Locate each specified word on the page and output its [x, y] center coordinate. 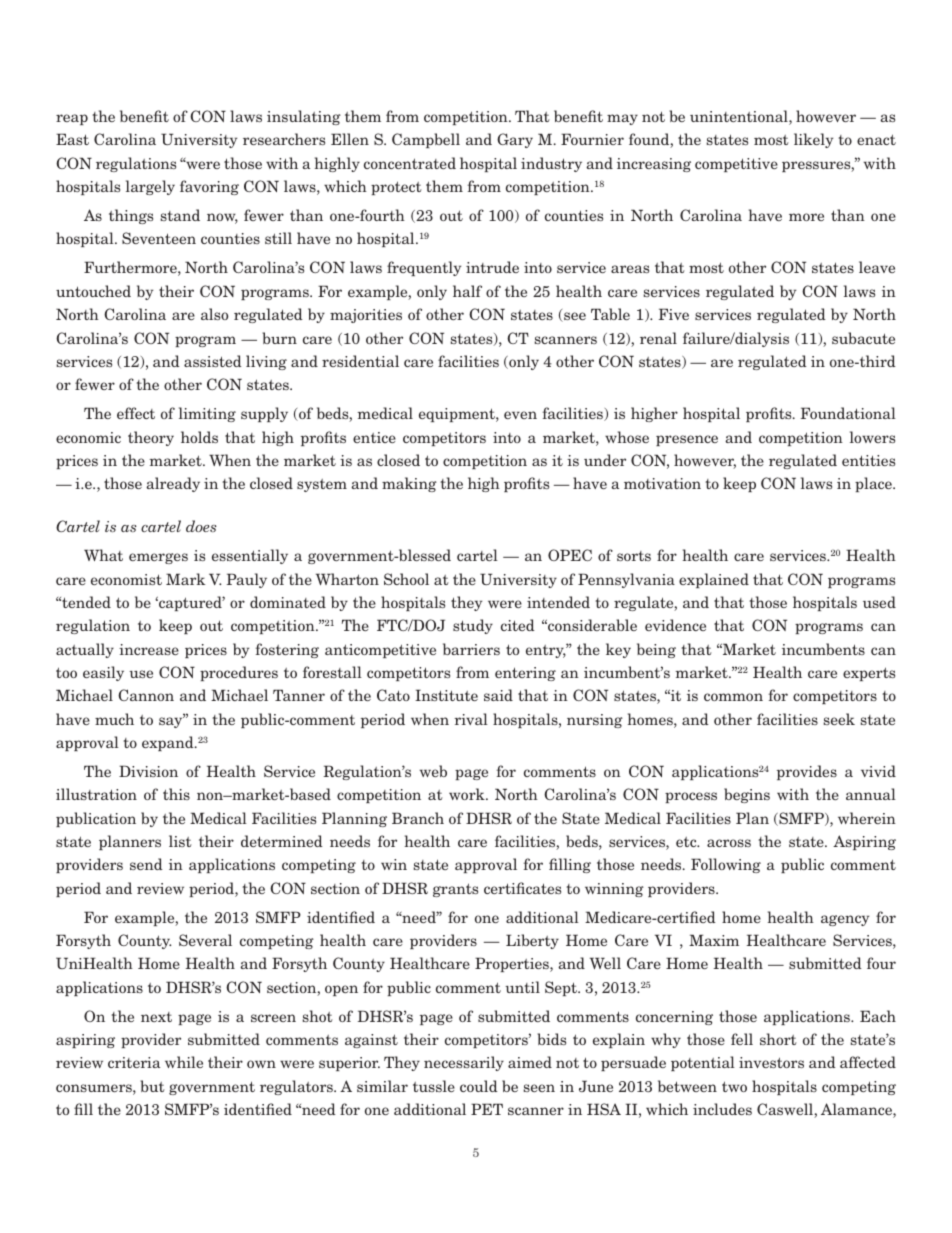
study [473, 626]
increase [149, 649]
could [479, 1086]
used [879, 602]
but [153, 1086]
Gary [515, 140]
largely [150, 187]
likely [813, 140]
